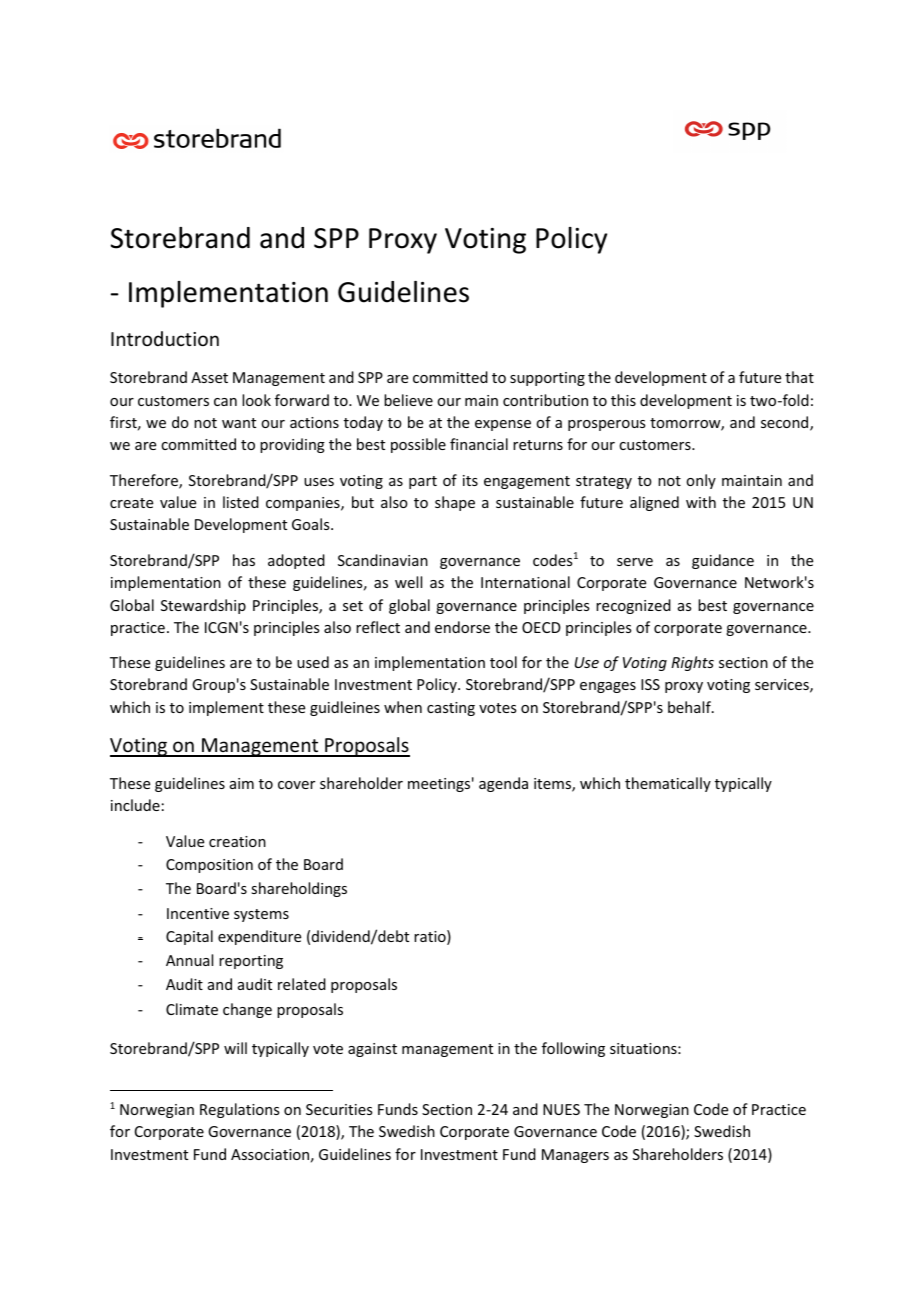 The width and height of the image is (924, 1308). I want to click on Rights, so click(692, 663).
